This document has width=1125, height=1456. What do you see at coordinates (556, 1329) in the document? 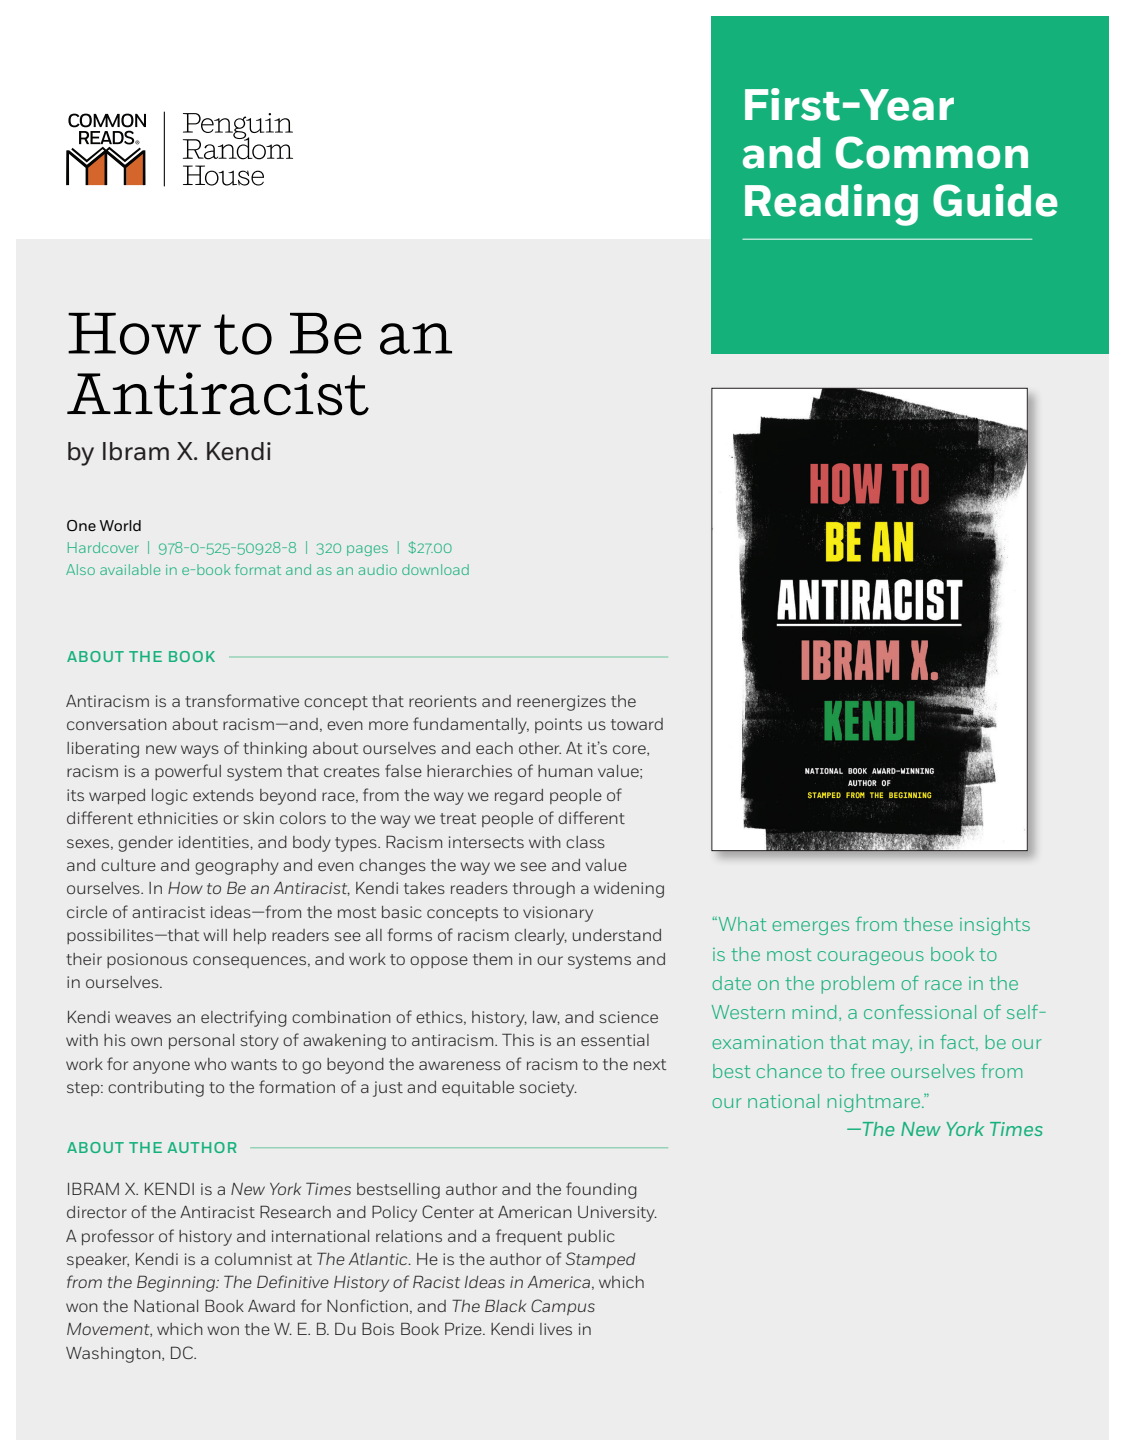
I see `lives` at bounding box center [556, 1329].
